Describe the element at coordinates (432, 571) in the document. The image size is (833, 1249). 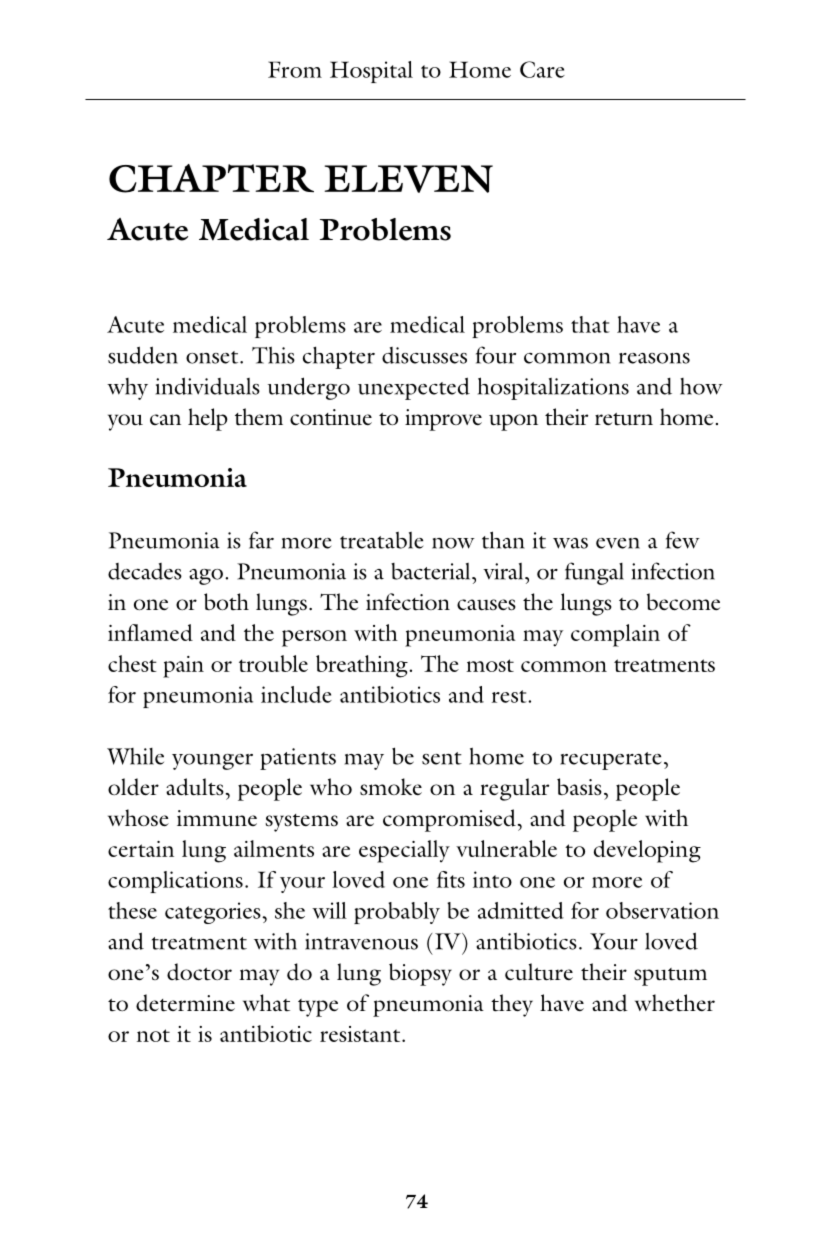
I see `bacterial` at that location.
